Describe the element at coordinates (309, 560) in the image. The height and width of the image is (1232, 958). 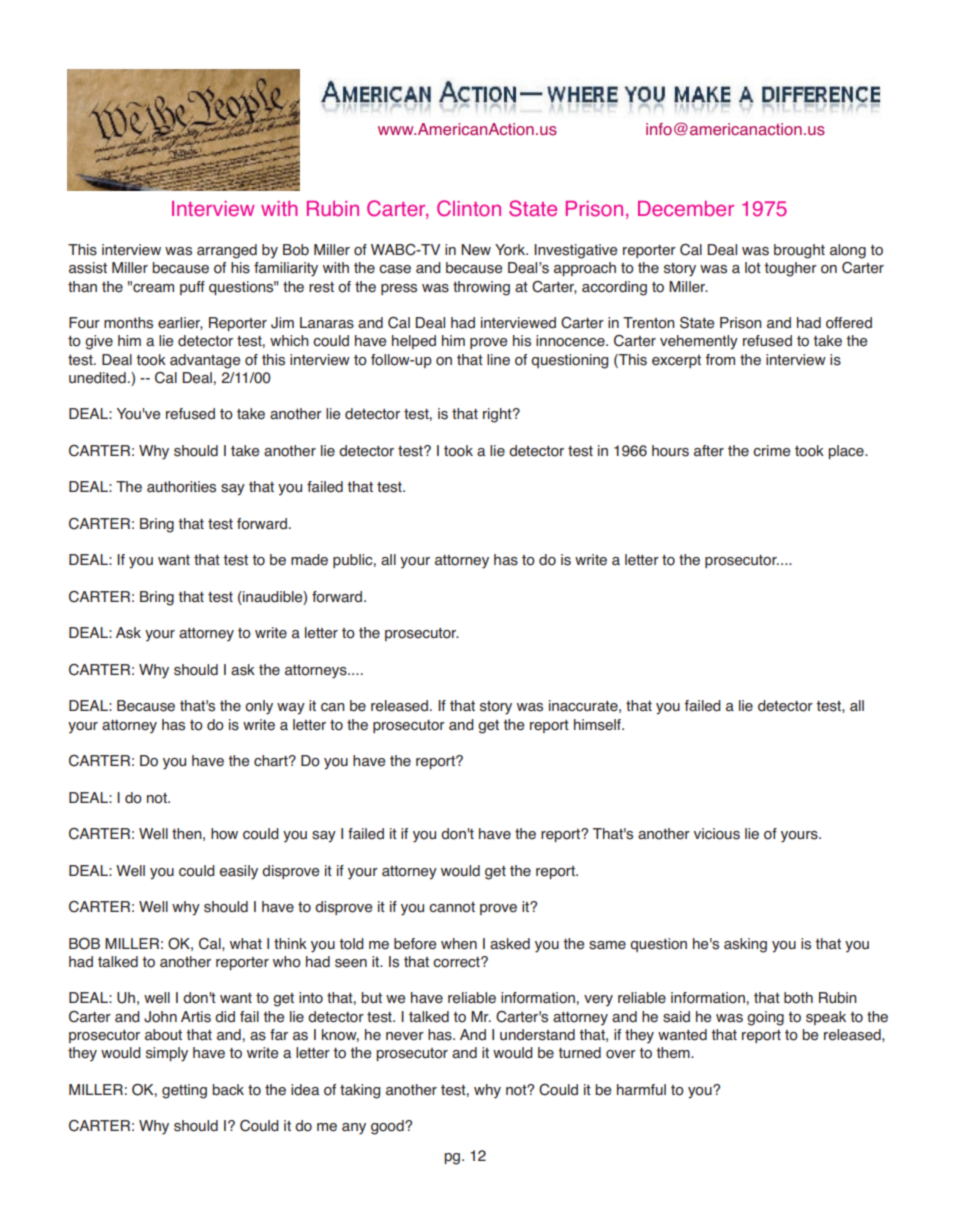
I see `made` at that location.
